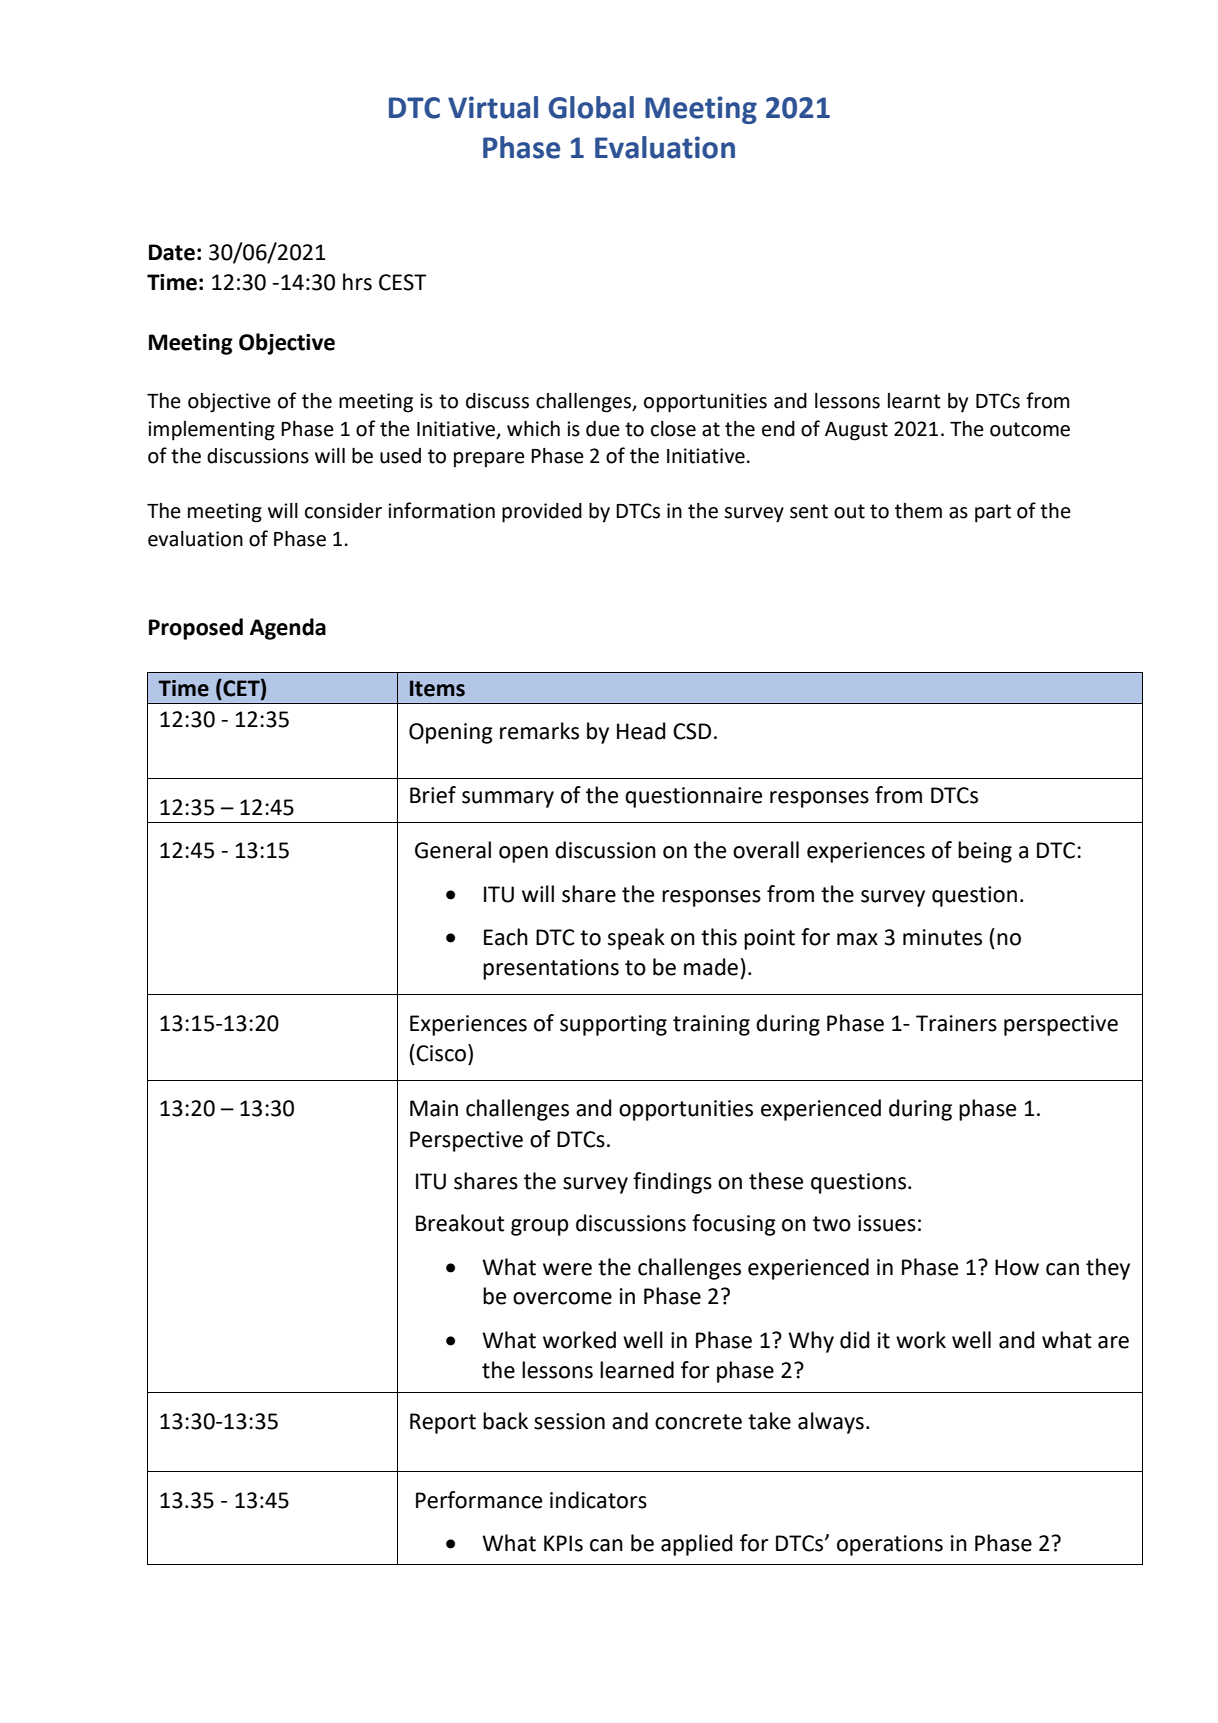 The width and height of the page is (1218, 1723). What do you see at coordinates (442, 1053) in the page?
I see `Cisco` at bounding box center [442, 1053].
